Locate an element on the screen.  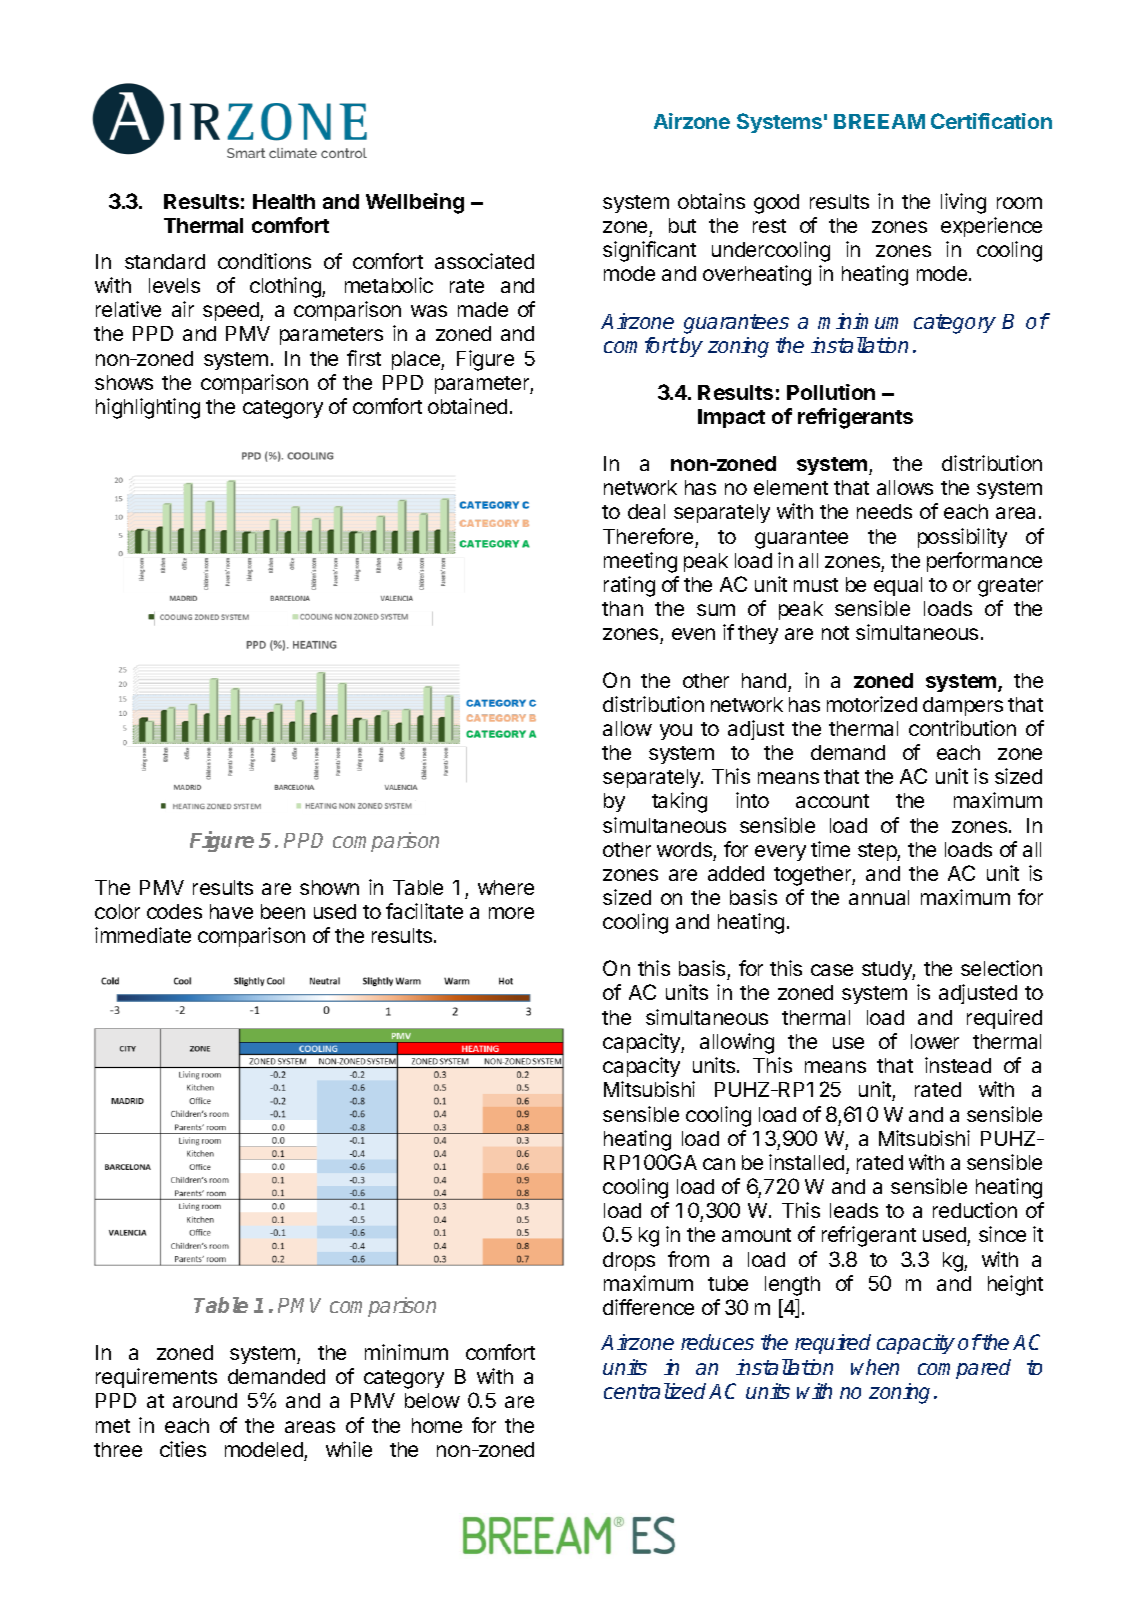
around is located at coordinates (205, 1400).
